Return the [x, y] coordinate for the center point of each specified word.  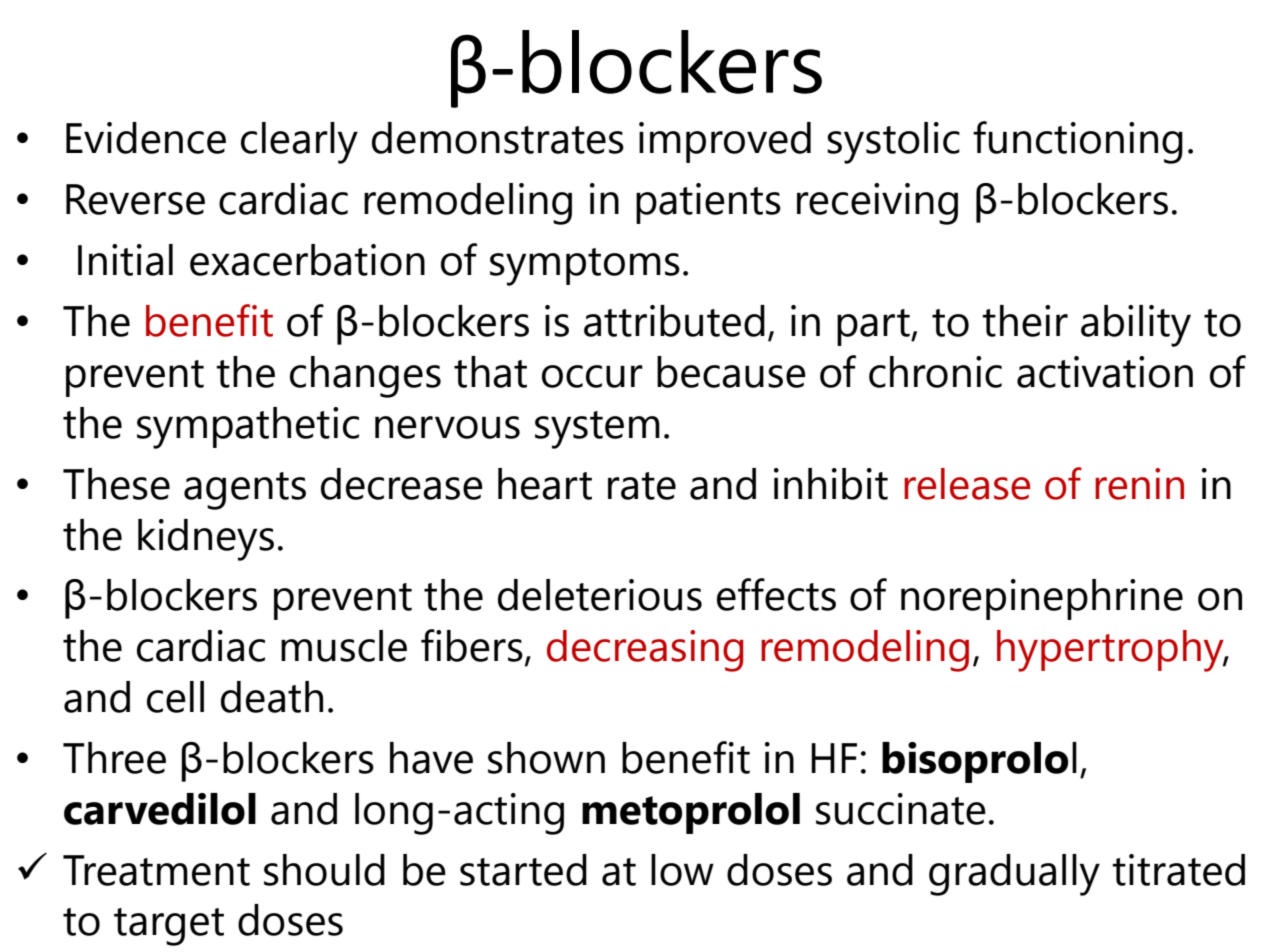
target [169, 927]
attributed [674, 321]
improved [725, 142]
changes [365, 377]
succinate [901, 809]
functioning [1078, 142]
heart [545, 484]
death [272, 697]
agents [245, 491]
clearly [299, 143]
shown [546, 758]
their [1025, 321]
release [967, 484]
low [682, 870]
